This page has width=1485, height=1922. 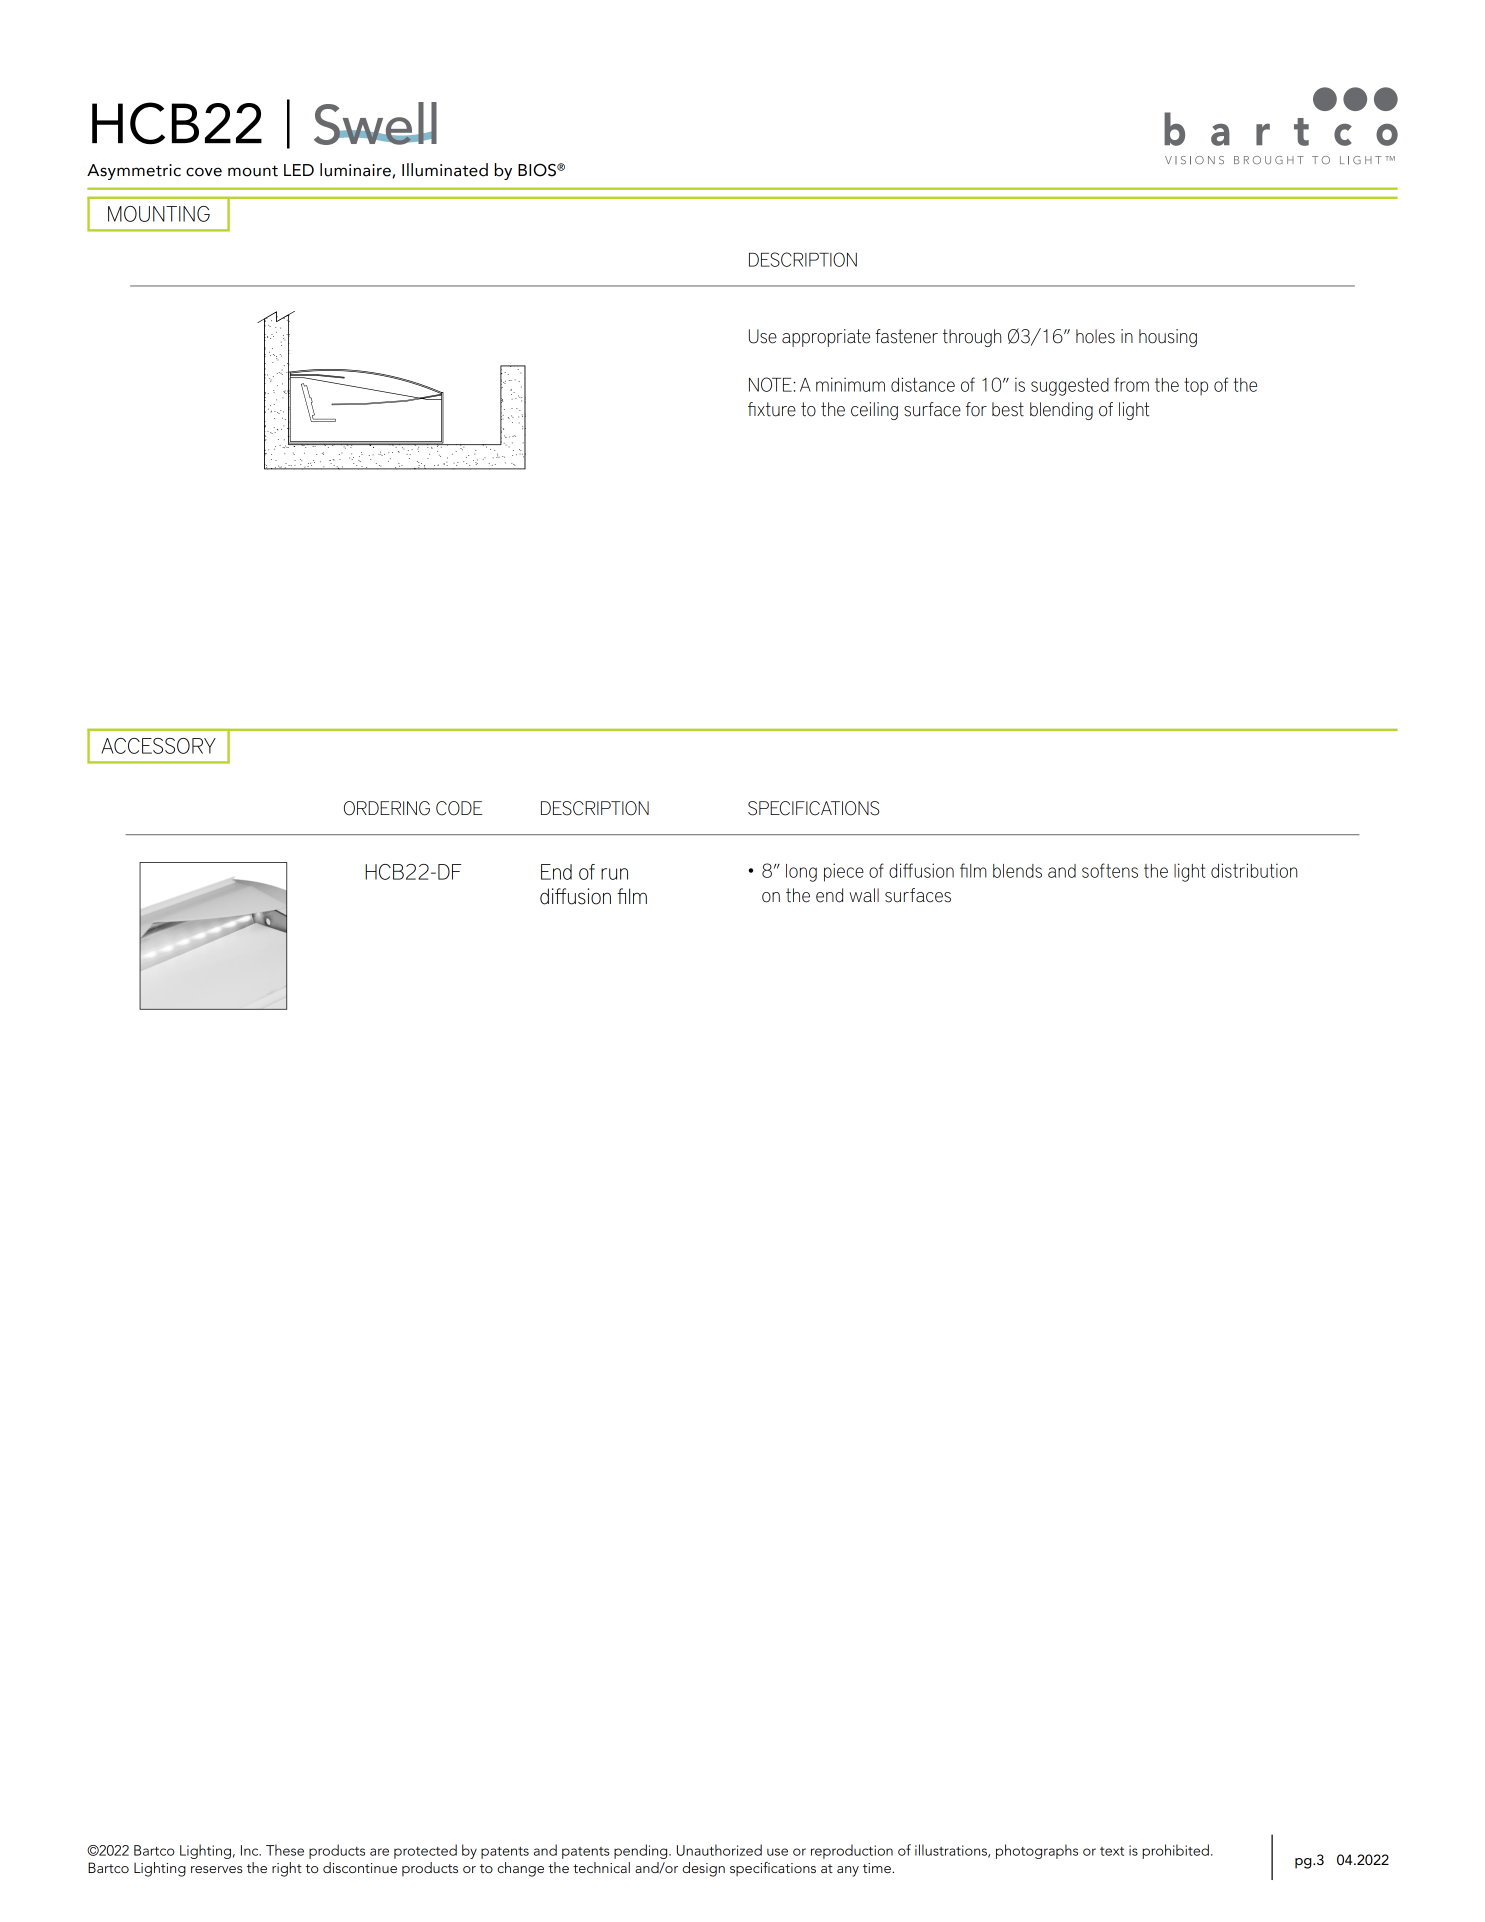 What do you see at coordinates (826, 338) in the page?
I see `appropriate` at bounding box center [826, 338].
